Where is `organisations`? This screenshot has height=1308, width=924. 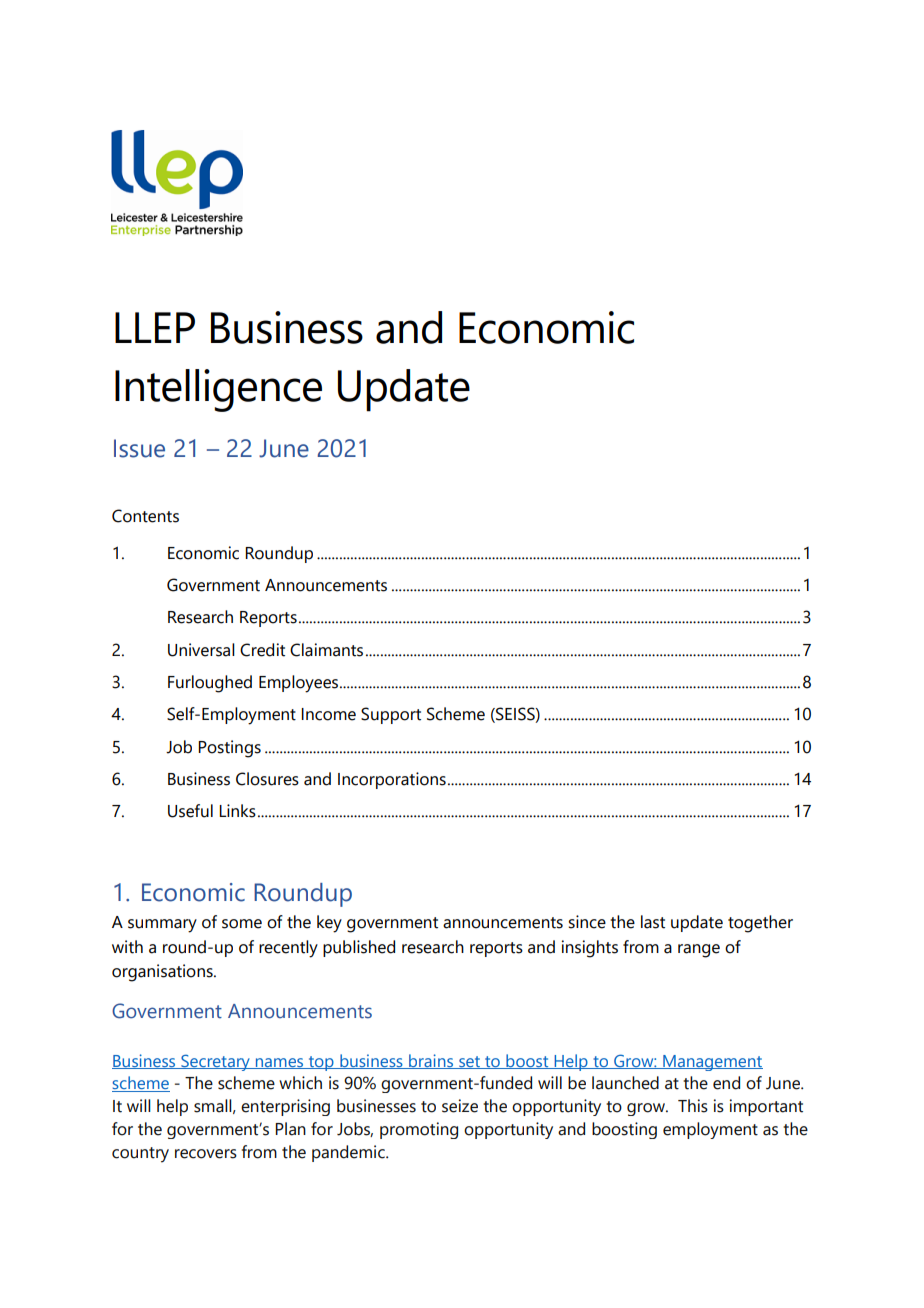
organisations is located at coordinates (163, 973).
